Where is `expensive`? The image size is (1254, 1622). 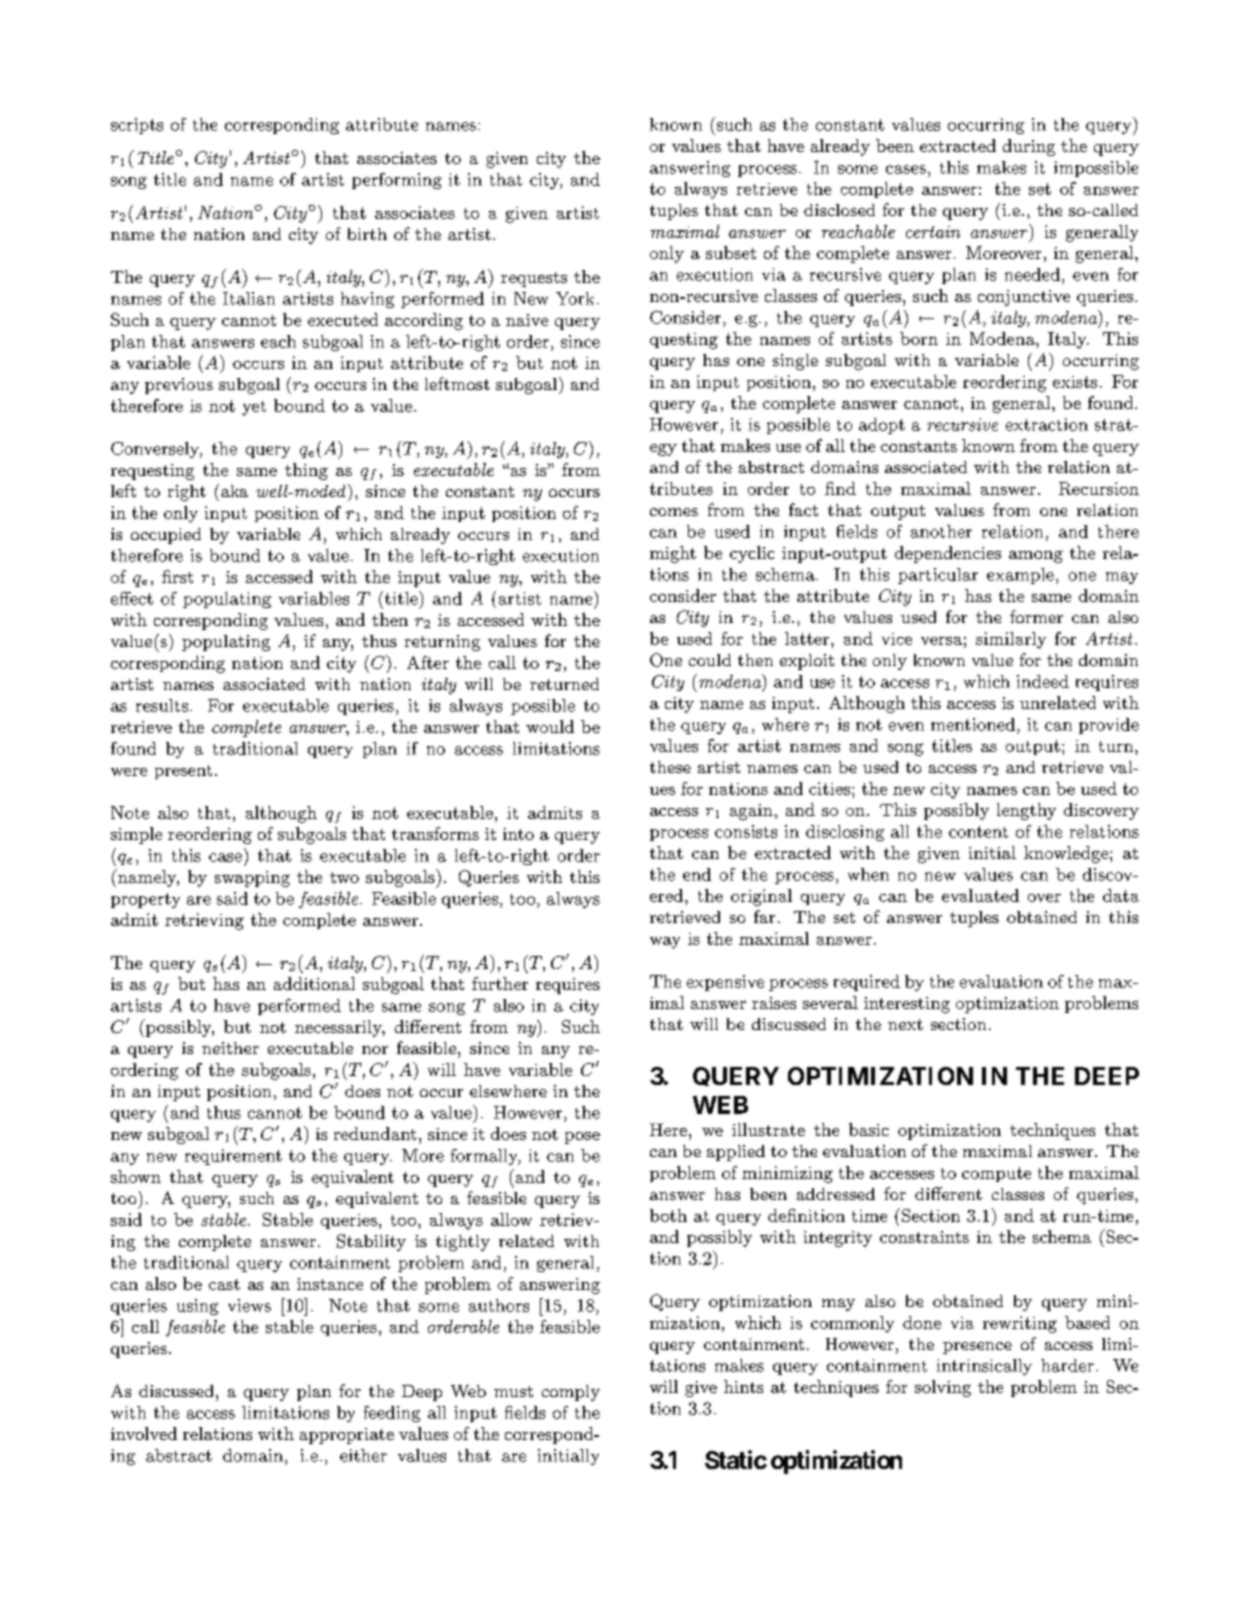
expensive is located at coordinates (725, 983).
